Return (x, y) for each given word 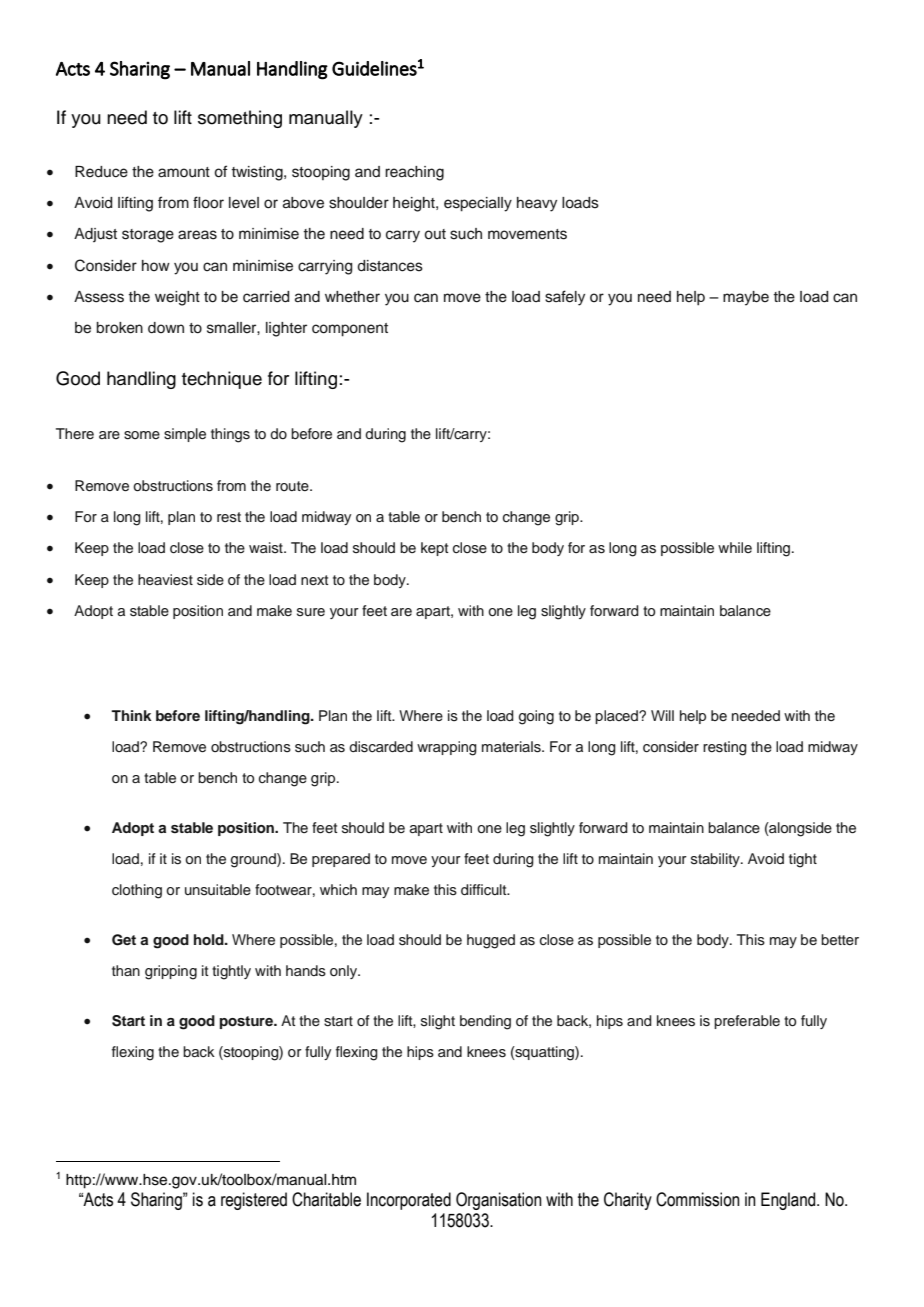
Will (662, 715)
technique (222, 380)
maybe (746, 298)
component (350, 330)
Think (131, 715)
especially (478, 204)
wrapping (447, 748)
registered (254, 1201)
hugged (491, 941)
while (735, 547)
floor (208, 202)
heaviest (165, 580)
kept (435, 549)
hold (210, 940)
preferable (747, 1022)
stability (716, 860)
